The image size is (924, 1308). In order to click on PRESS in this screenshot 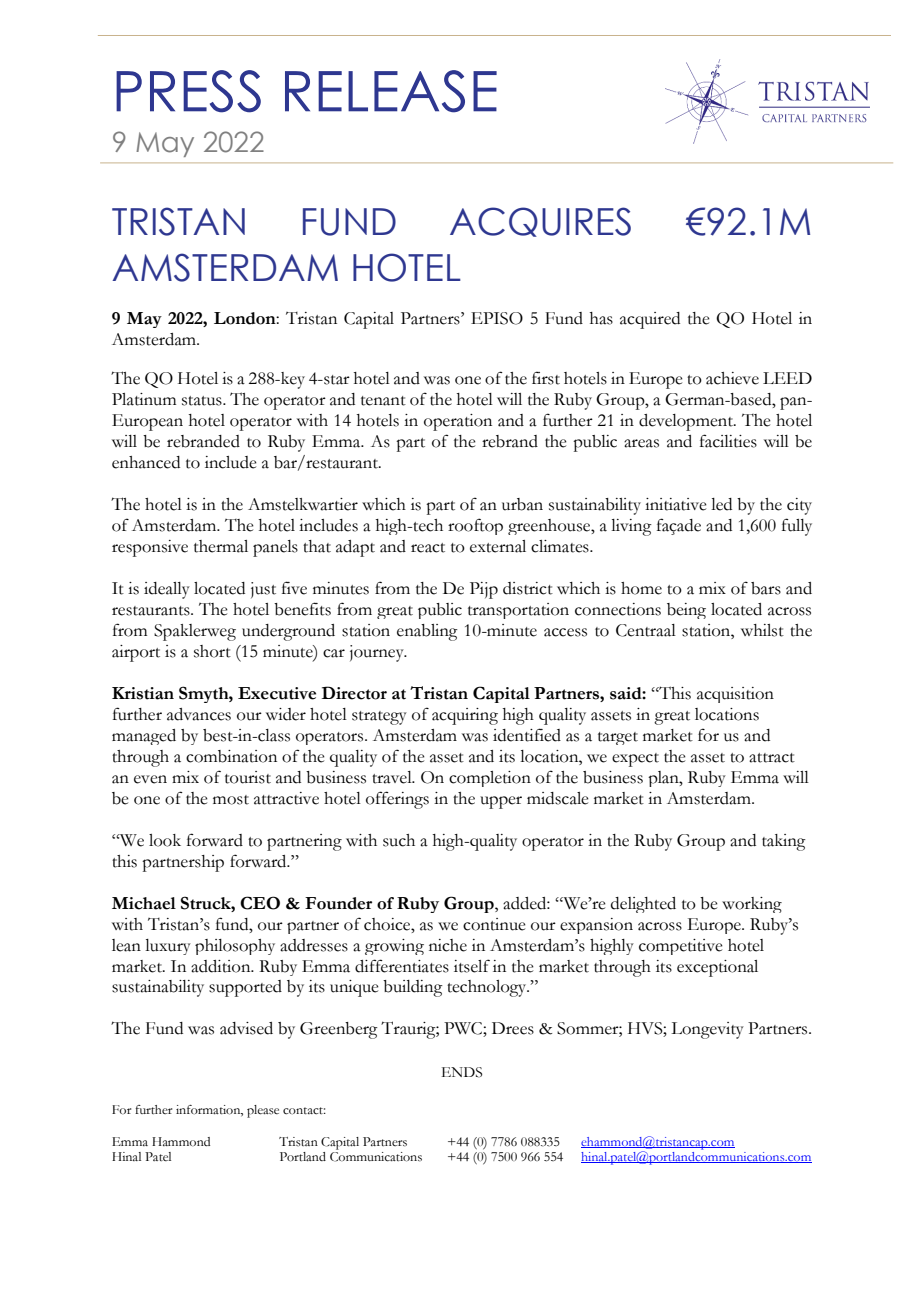, I will do `click(188, 91)`.
